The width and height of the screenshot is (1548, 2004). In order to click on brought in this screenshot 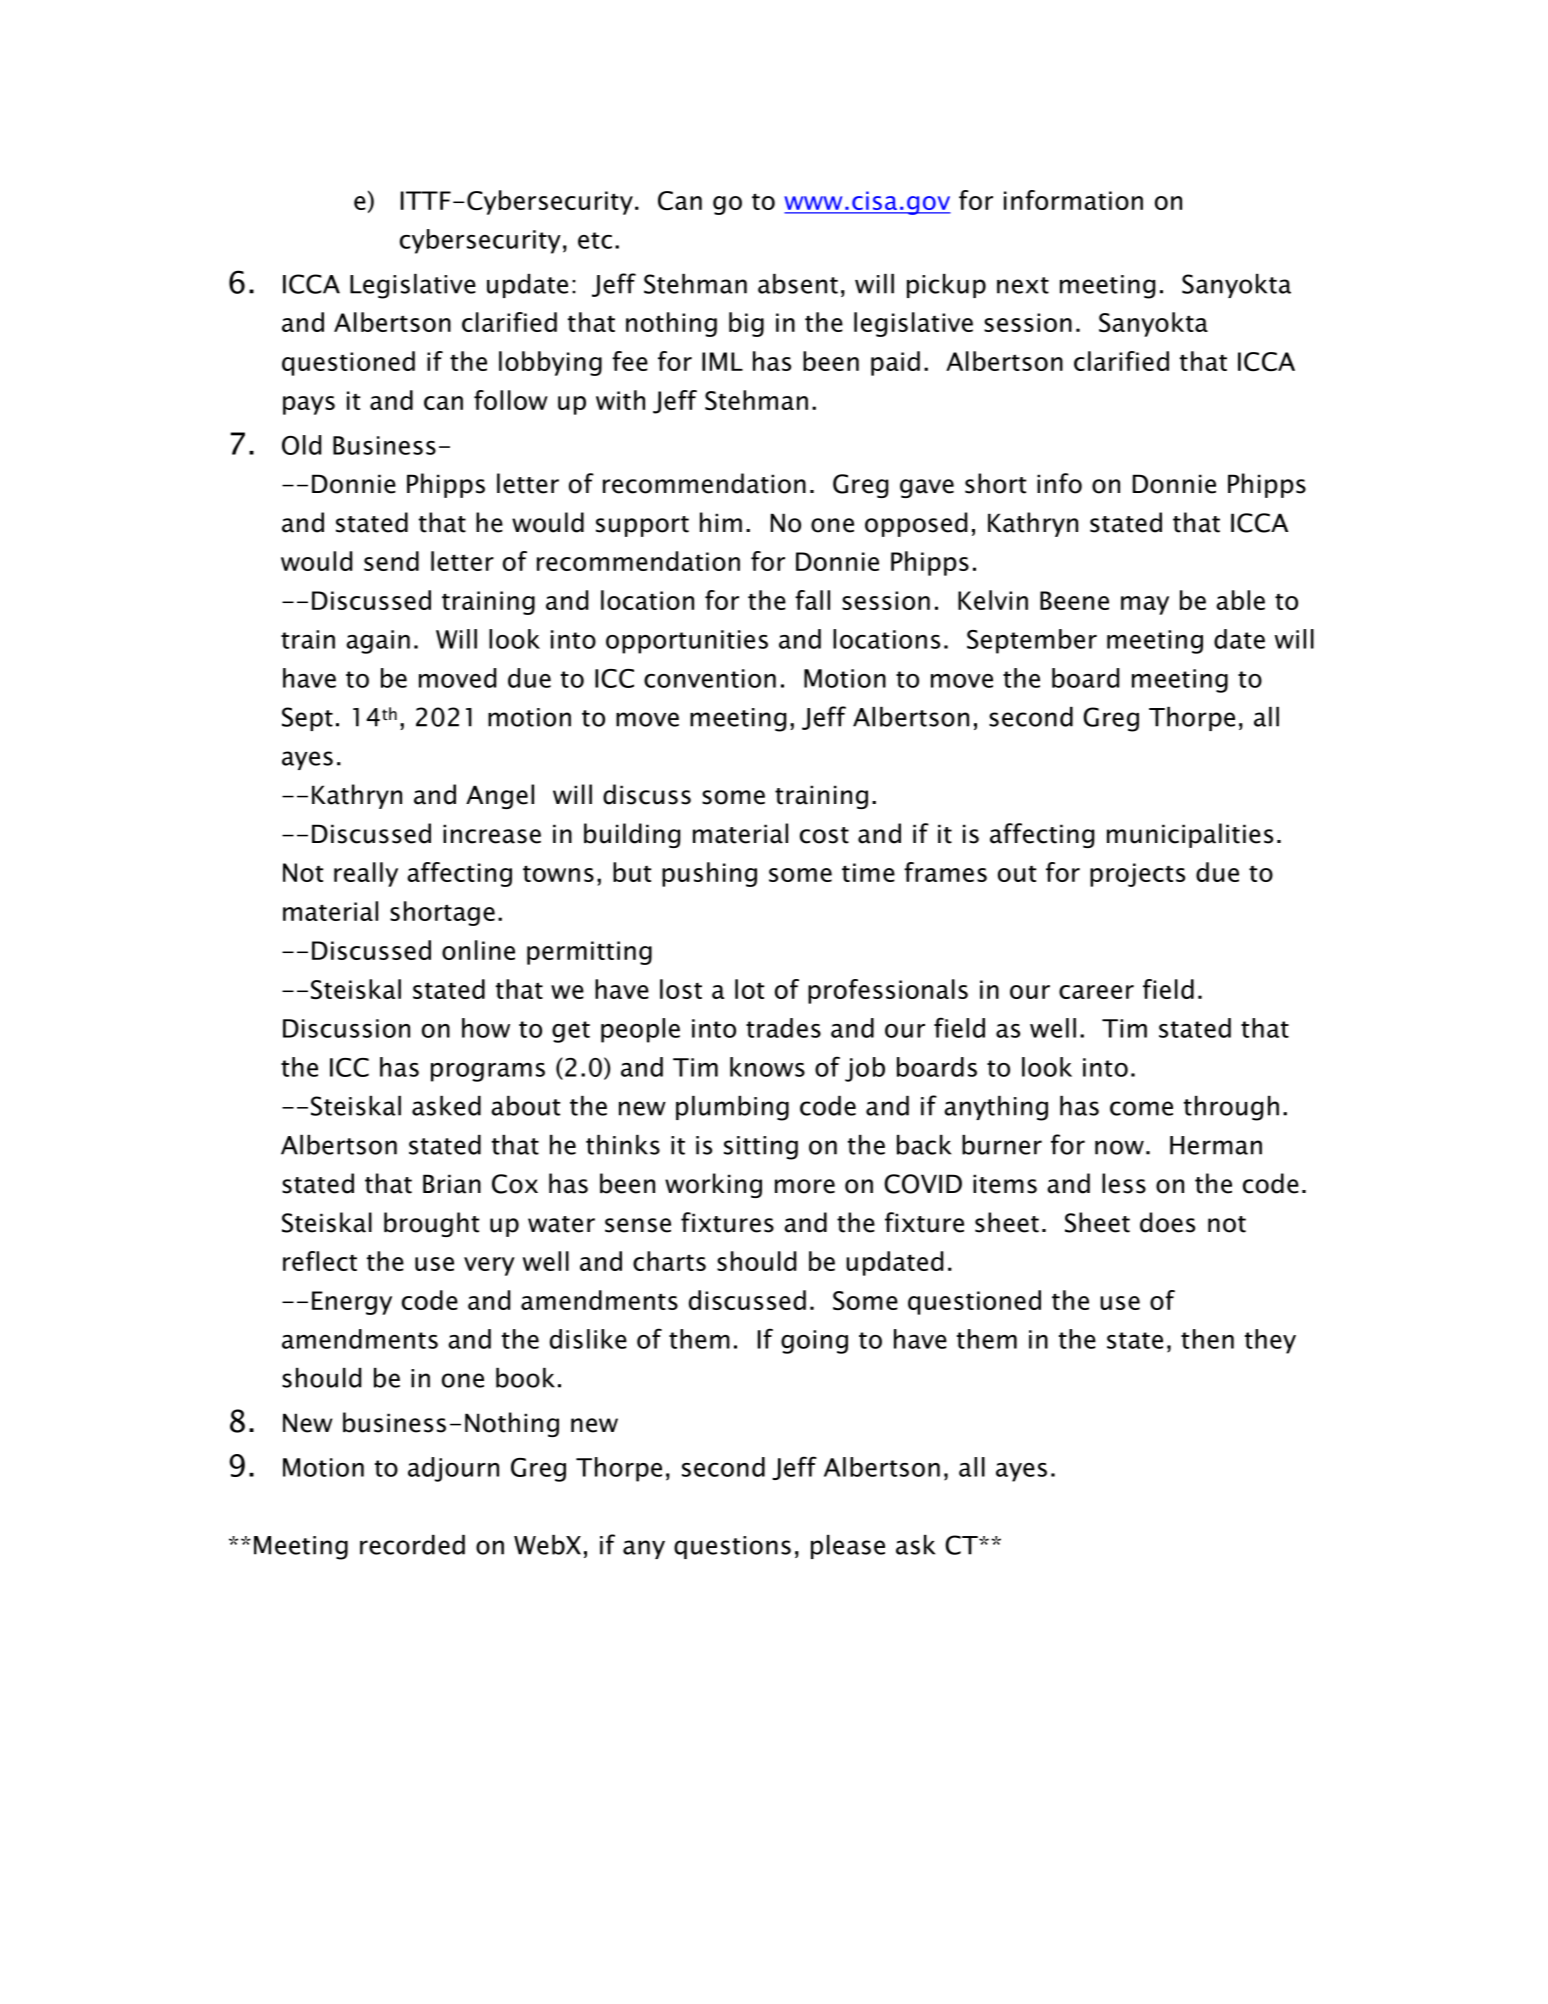, I will do `click(431, 1224)`.
